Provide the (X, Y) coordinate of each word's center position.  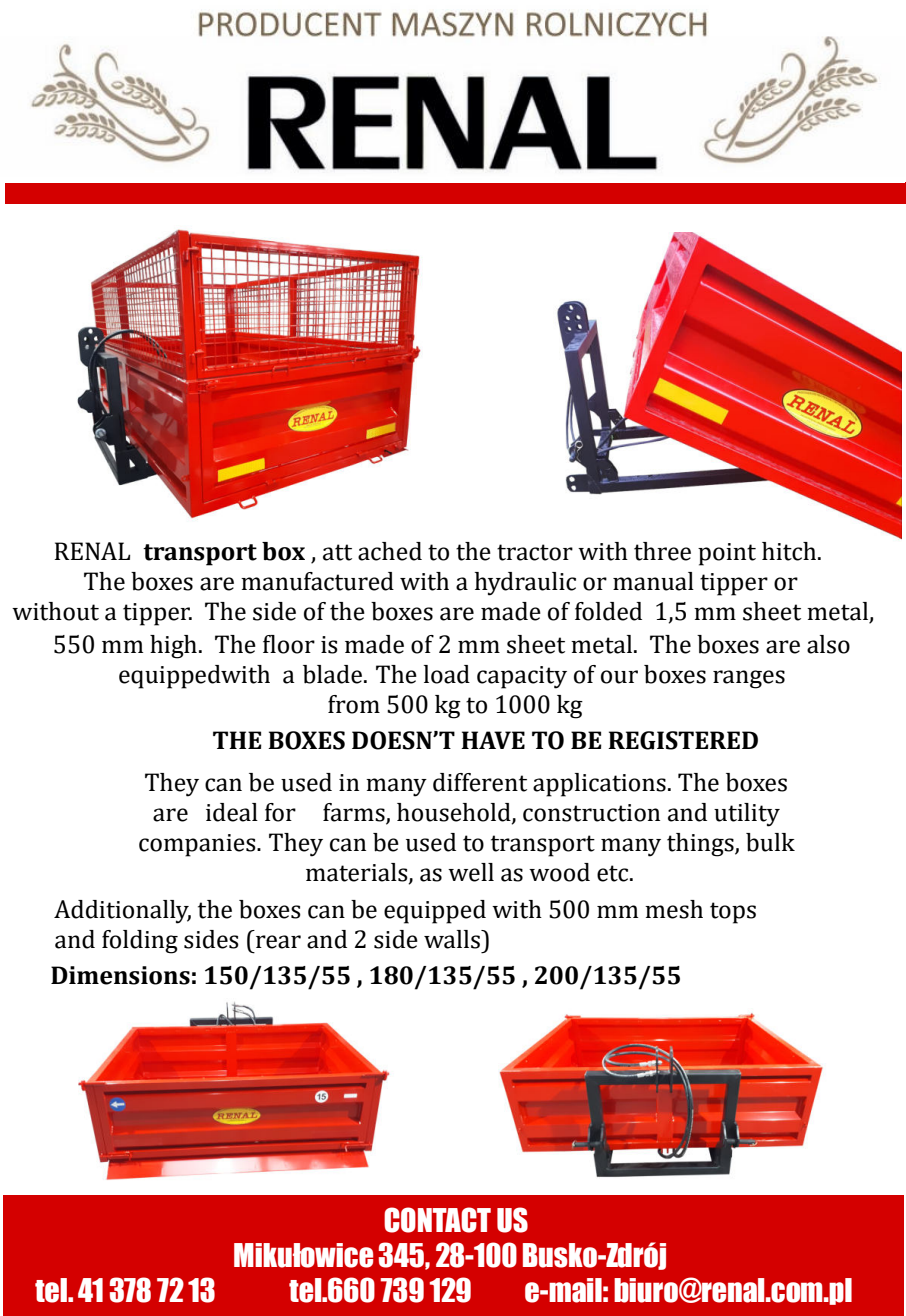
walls (453, 939)
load (447, 674)
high (173, 647)
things (701, 845)
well (471, 872)
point (727, 554)
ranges (749, 679)
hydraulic (525, 584)
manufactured (317, 581)
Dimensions (120, 975)
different (480, 782)
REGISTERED (683, 740)
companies (198, 845)
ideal (232, 812)
